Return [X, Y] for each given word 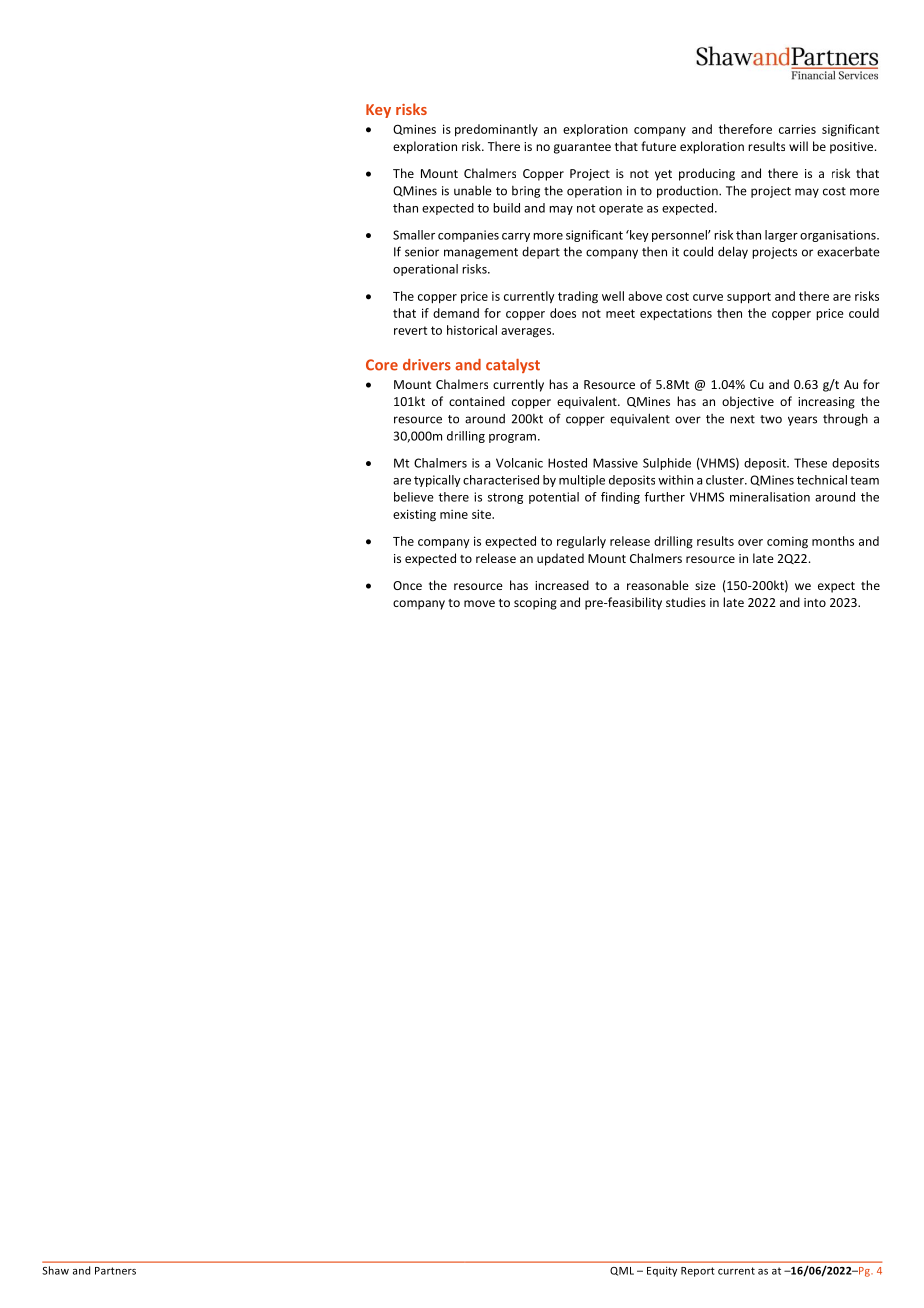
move [479, 603]
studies [686, 602]
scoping [535, 604]
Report [698, 1272]
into [815, 602]
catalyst [513, 366]
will [798, 146]
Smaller [414, 235]
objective [748, 402]
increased [562, 585]
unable [473, 190]
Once [407, 585]
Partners [115, 1271]
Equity [662, 1271]
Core [382, 365]
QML [622, 1271]
